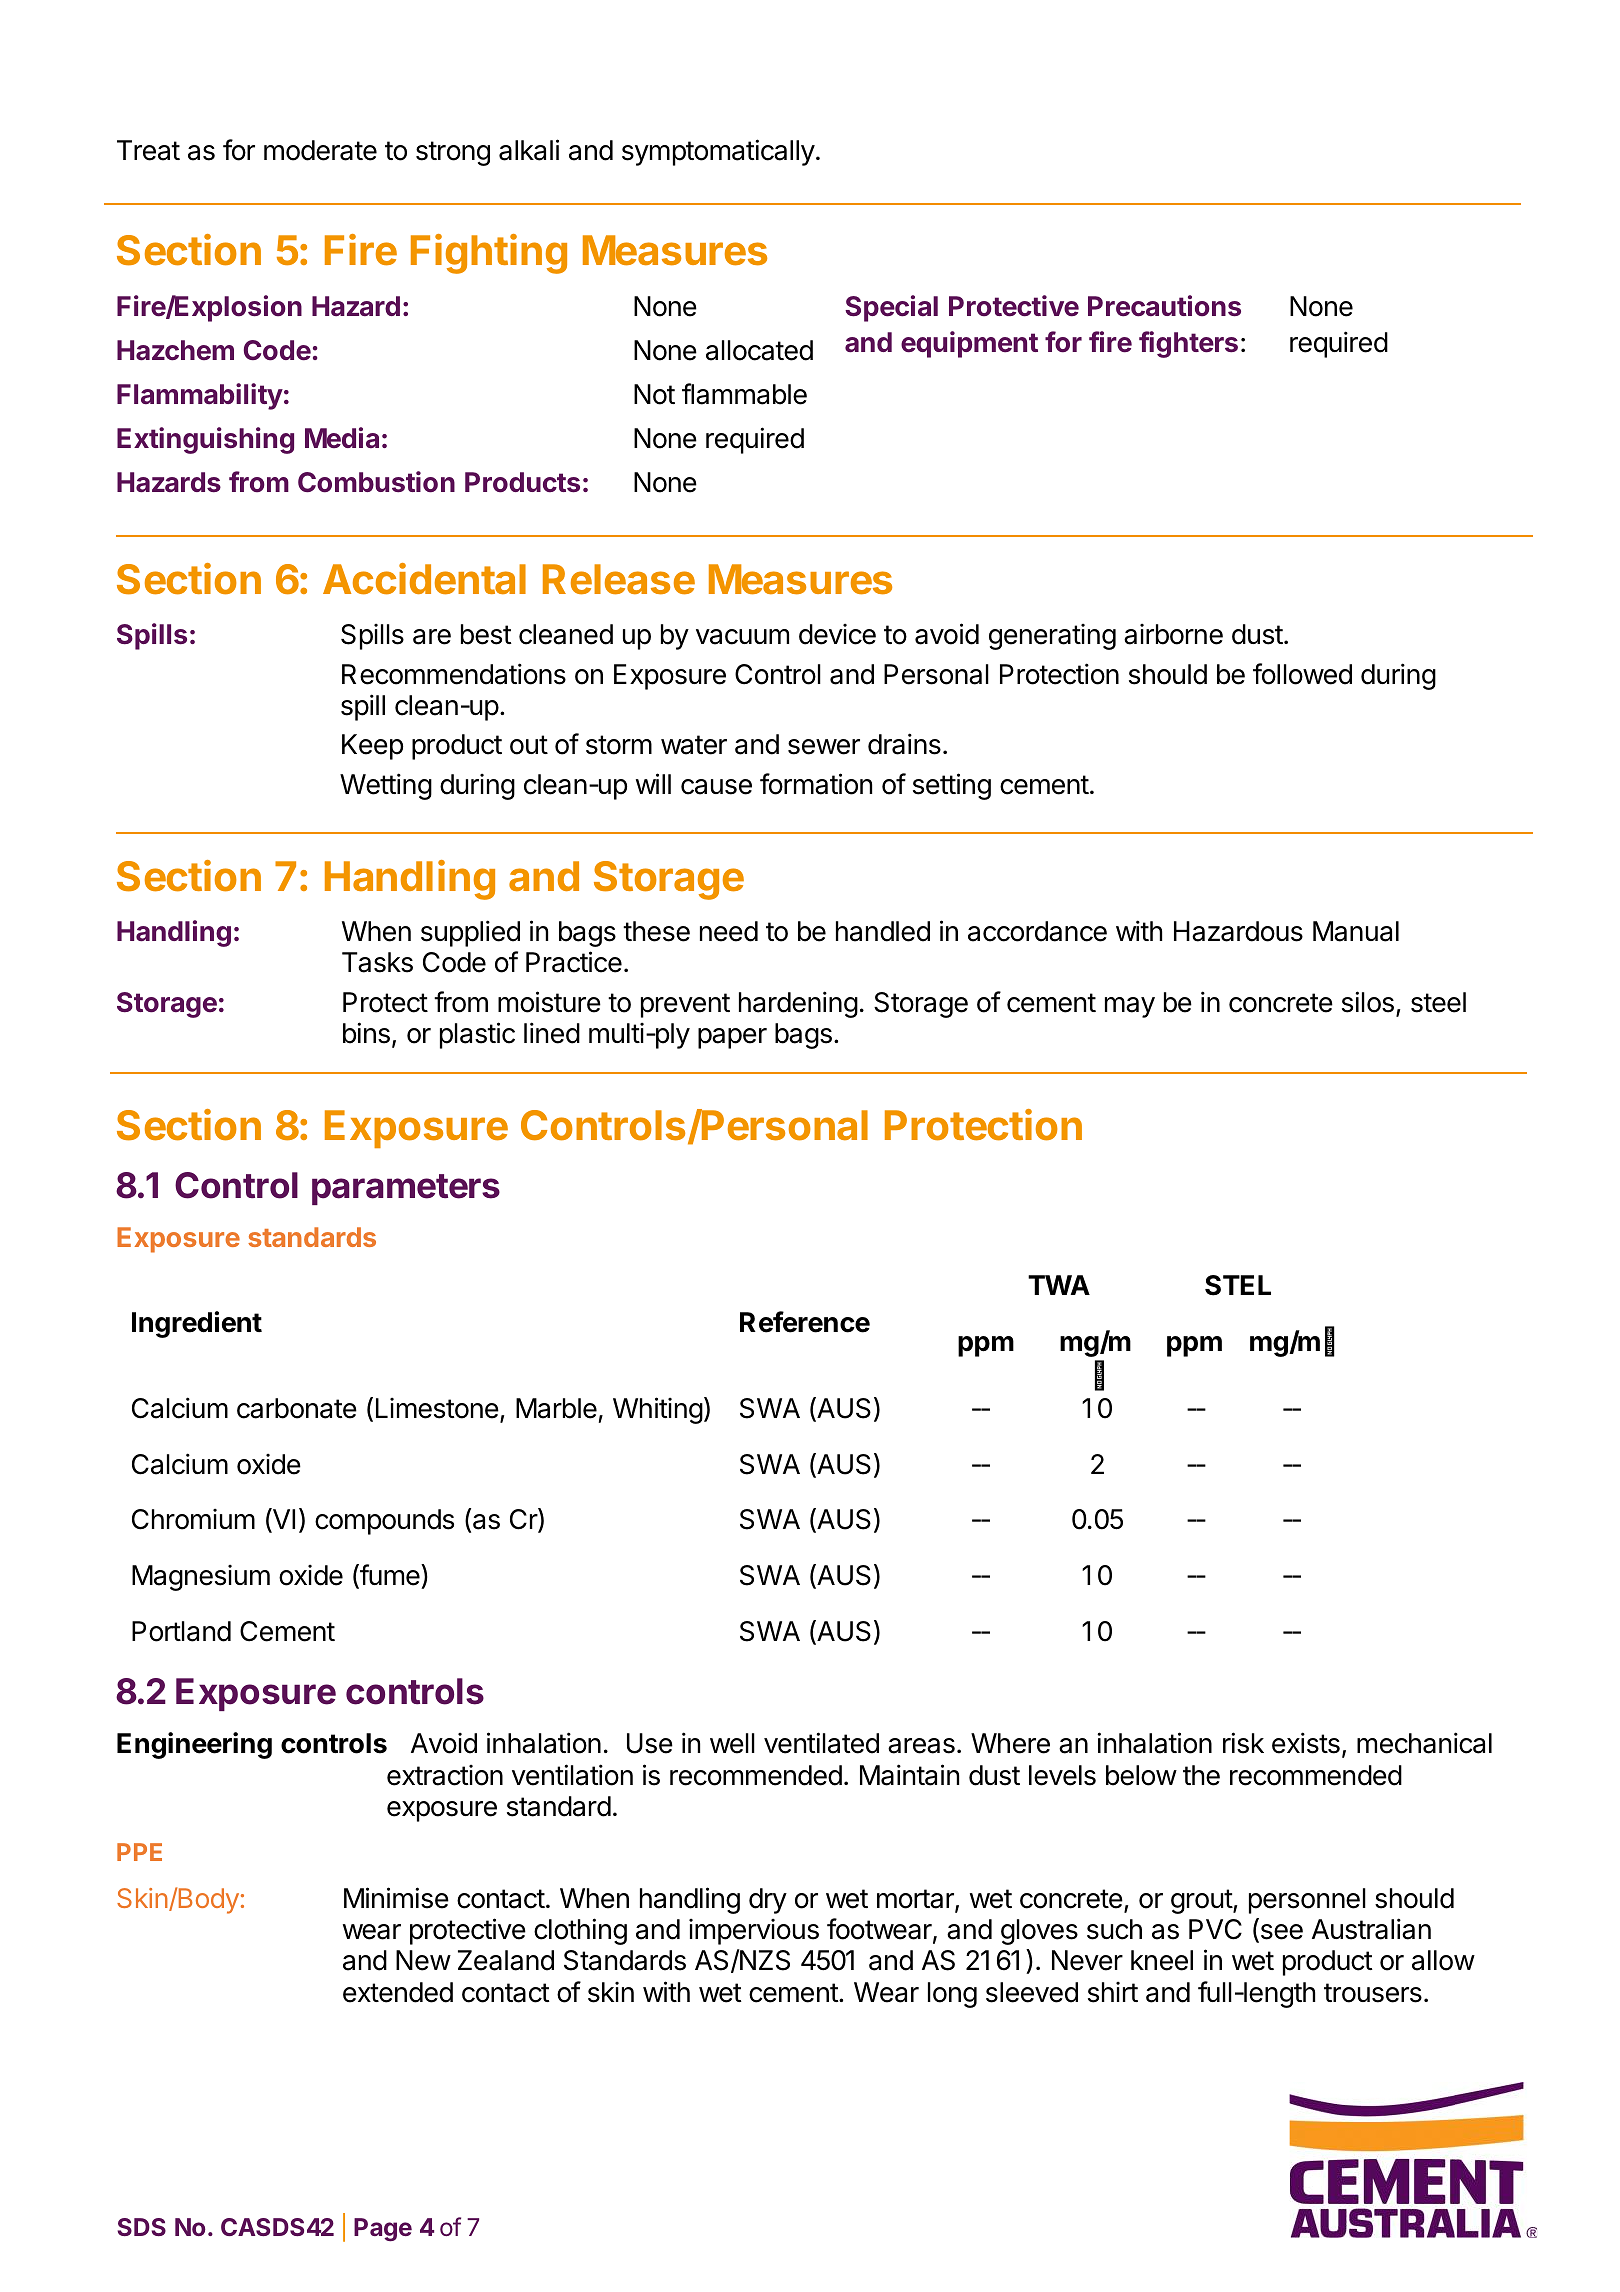  I want to click on carbonate, so click(297, 1408).
